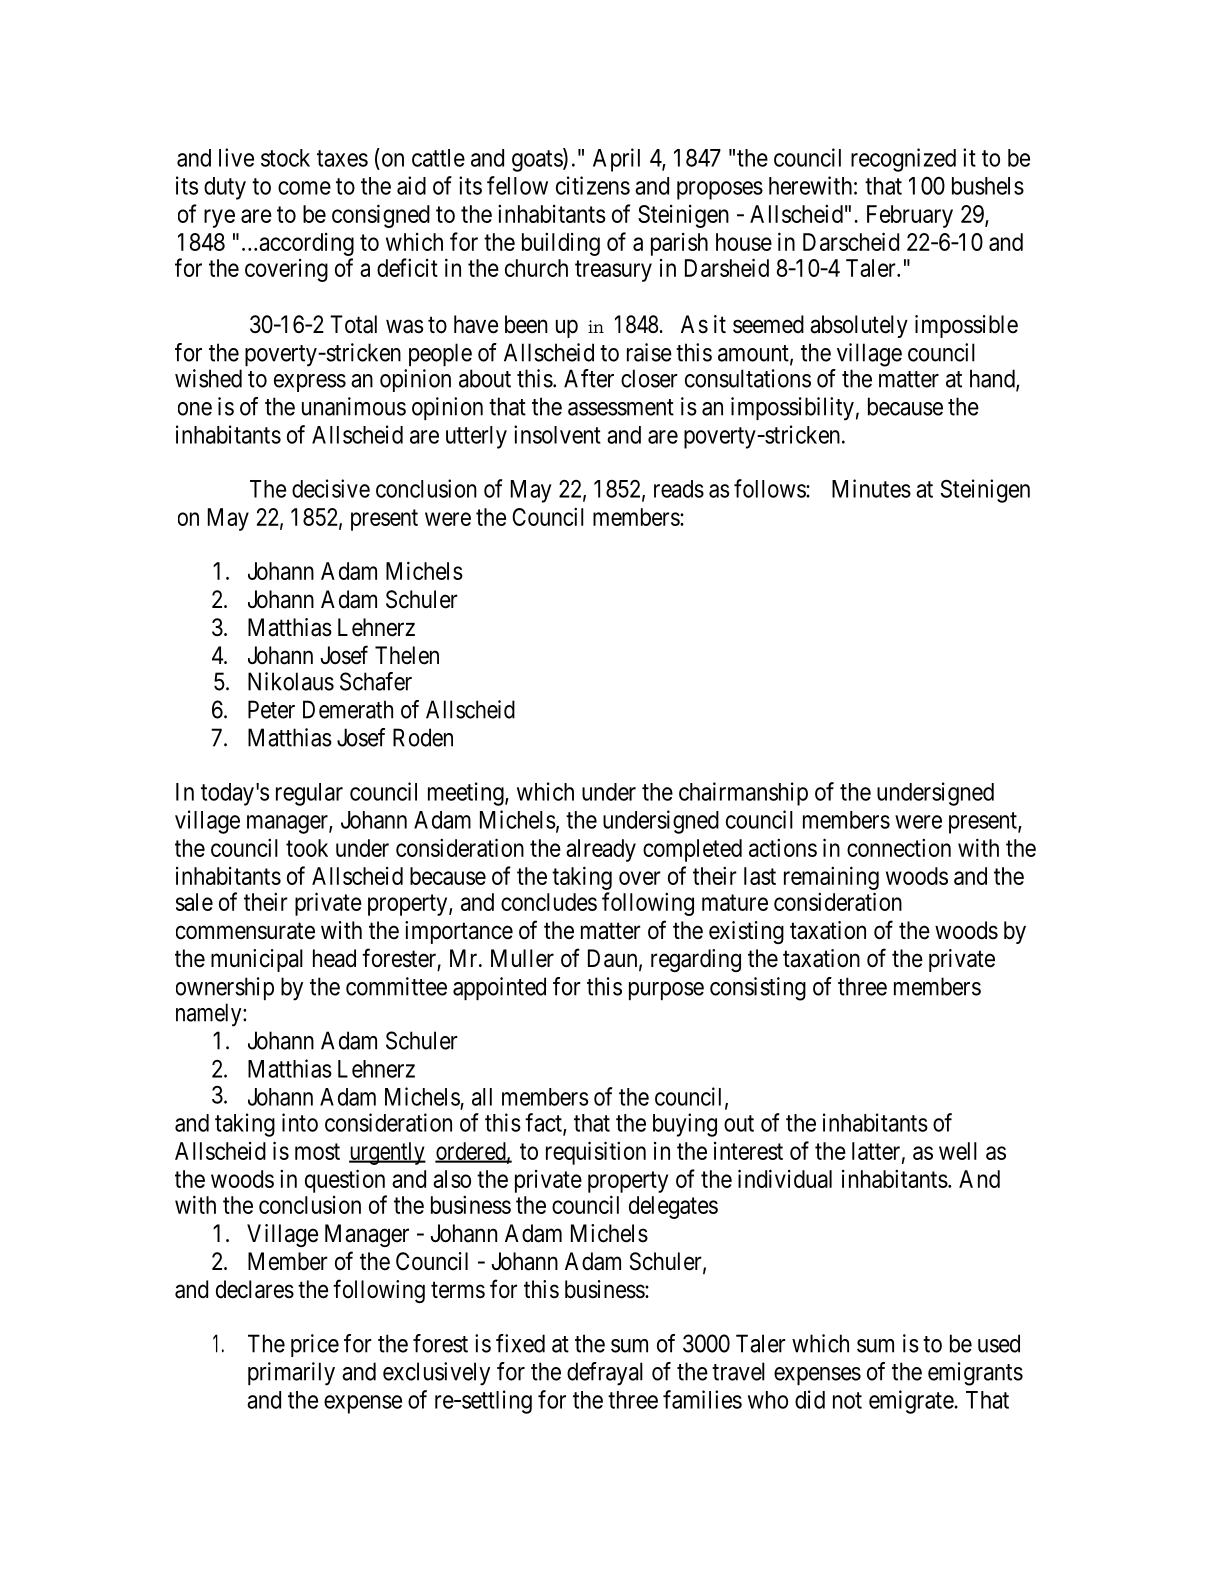 The height and width of the screenshot is (1589, 1228). What do you see at coordinates (309, 794) in the screenshot?
I see `regular` at bounding box center [309, 794].
